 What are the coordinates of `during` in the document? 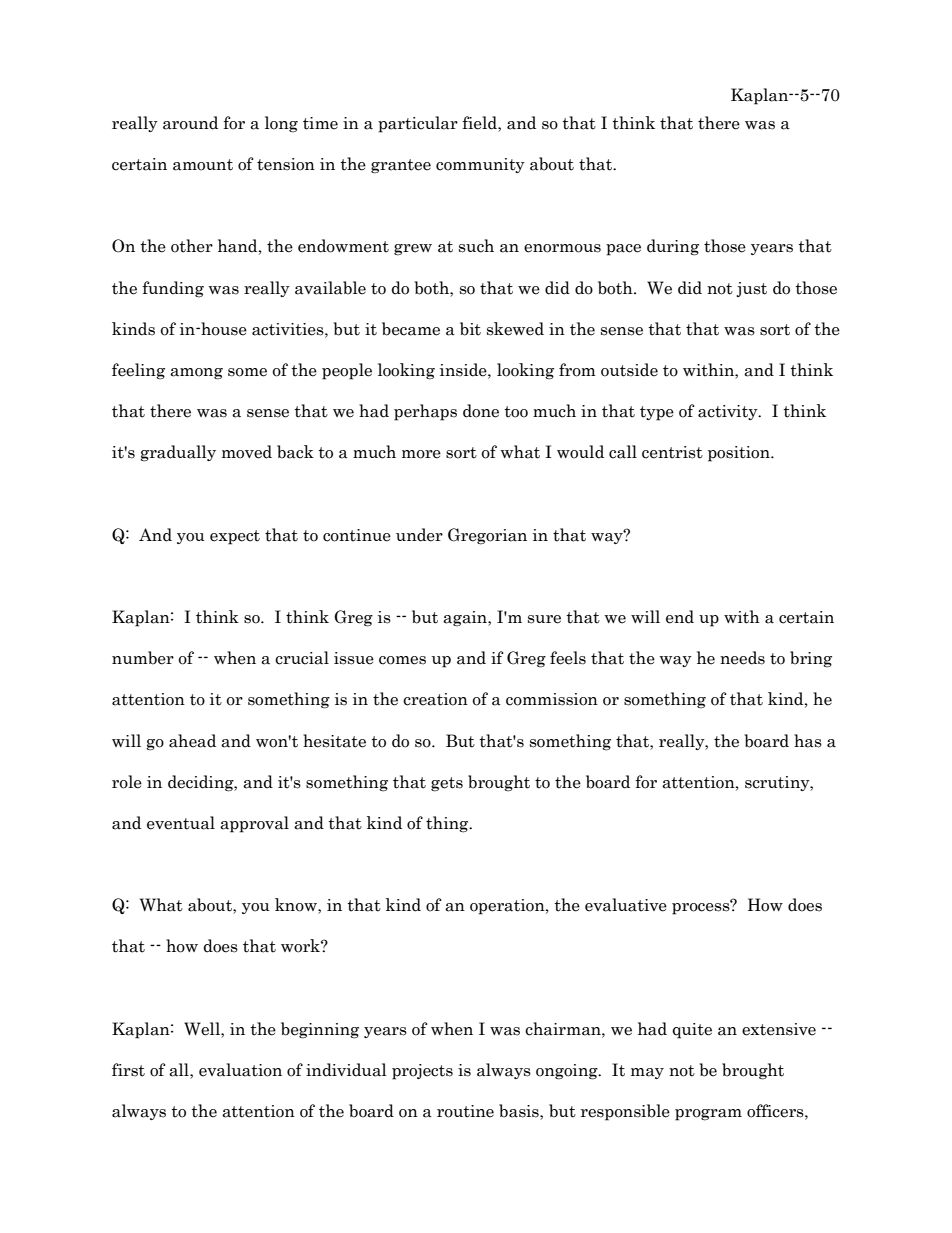 It's located at (673, 247).
